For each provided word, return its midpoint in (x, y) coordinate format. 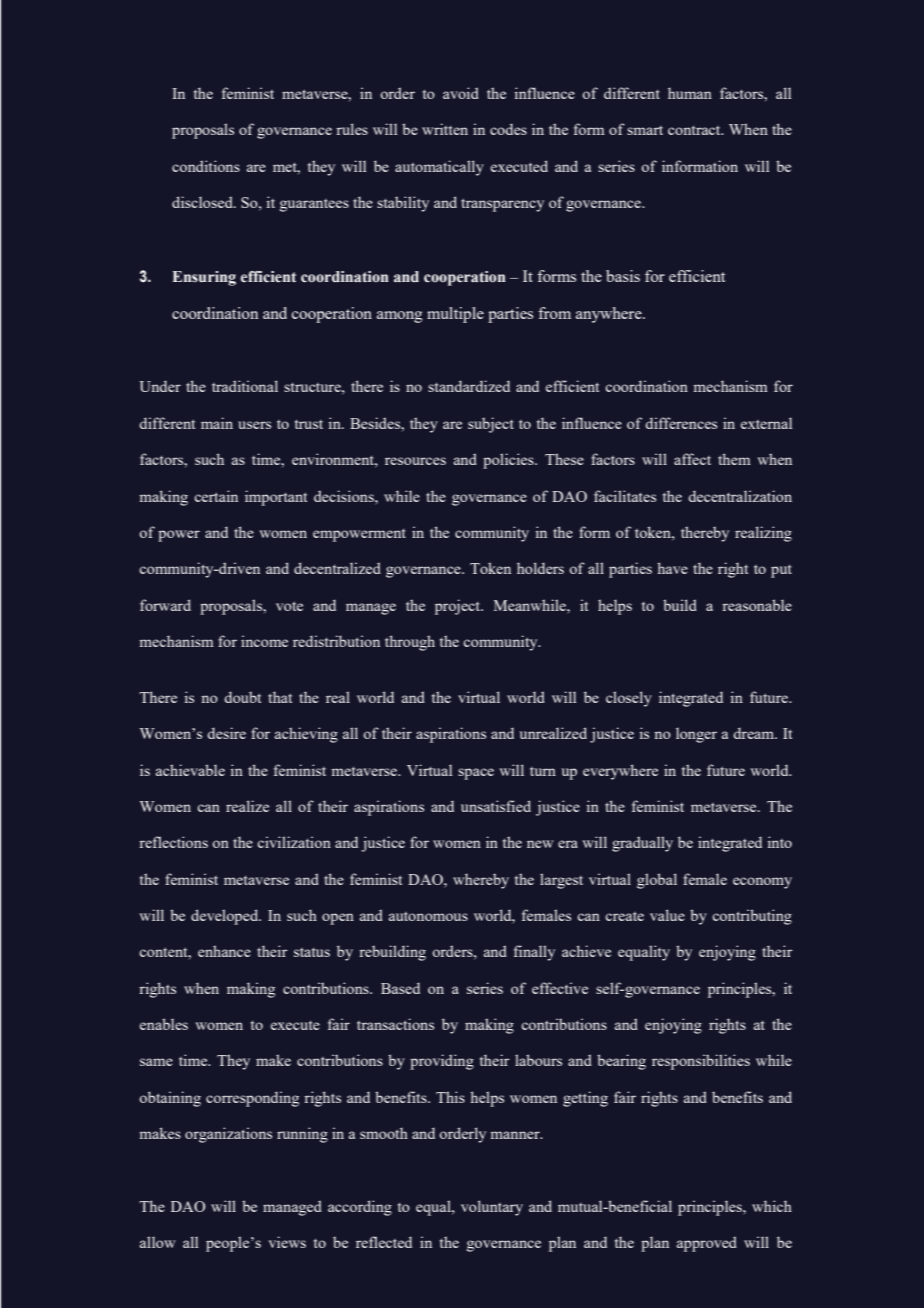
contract (695, 130)
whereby (481, 881)
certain (216, 496)
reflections (173, 842)
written (445, 129)
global (657, 881)
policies (509, 461)
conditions (206, 166)
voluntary (492, 1208)
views (287, 1242)
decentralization (740, 496)
